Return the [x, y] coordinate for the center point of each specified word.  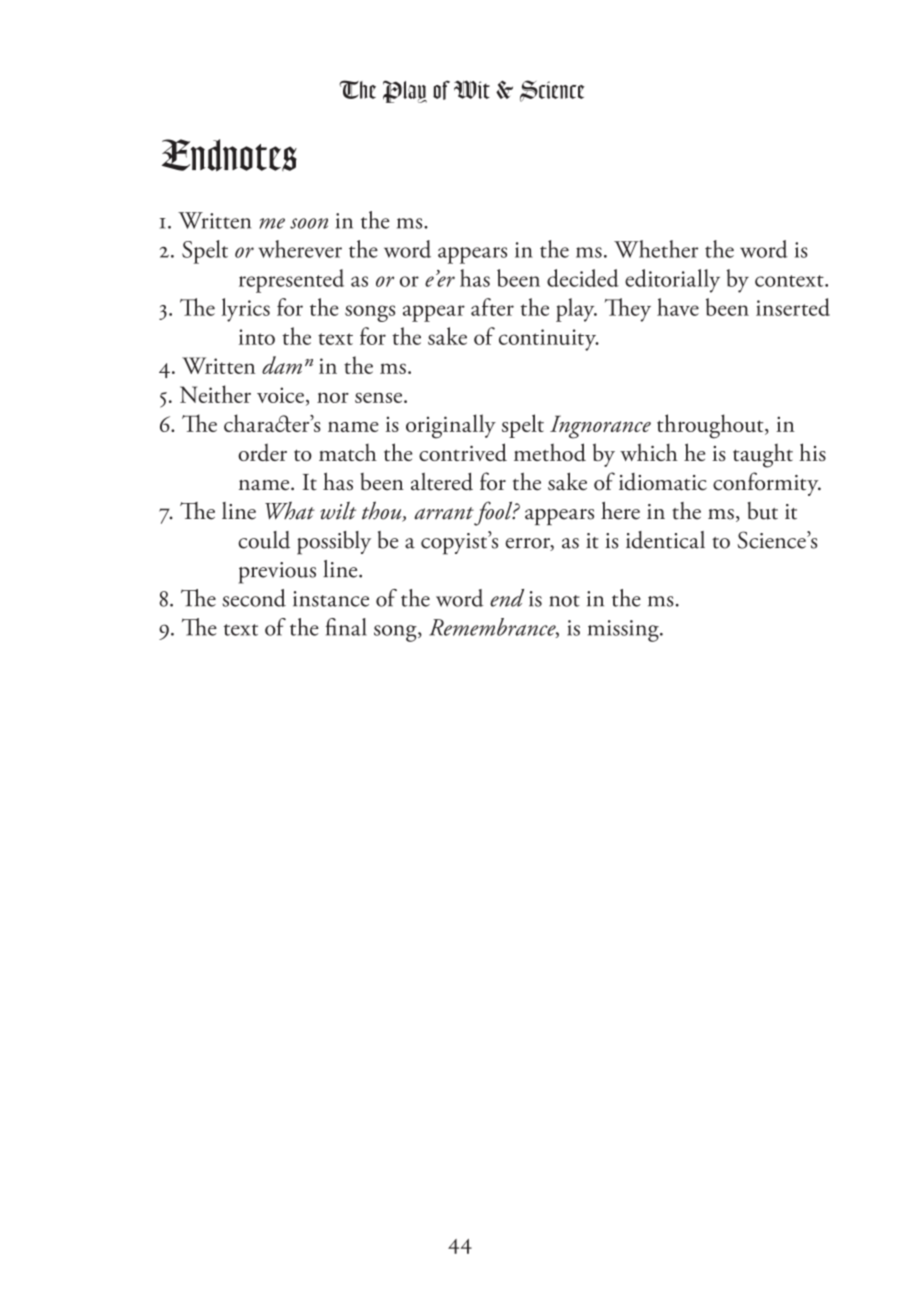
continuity [549, 340]
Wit [472, 89]
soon [309, 223]
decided [583, 278]
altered [442, 481]
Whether [656, 249]
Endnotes [229, 155]
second [254, 598]
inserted [793, 307]
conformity [767, 484]
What [290, 510]
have [678, 307]
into [257, 337]
